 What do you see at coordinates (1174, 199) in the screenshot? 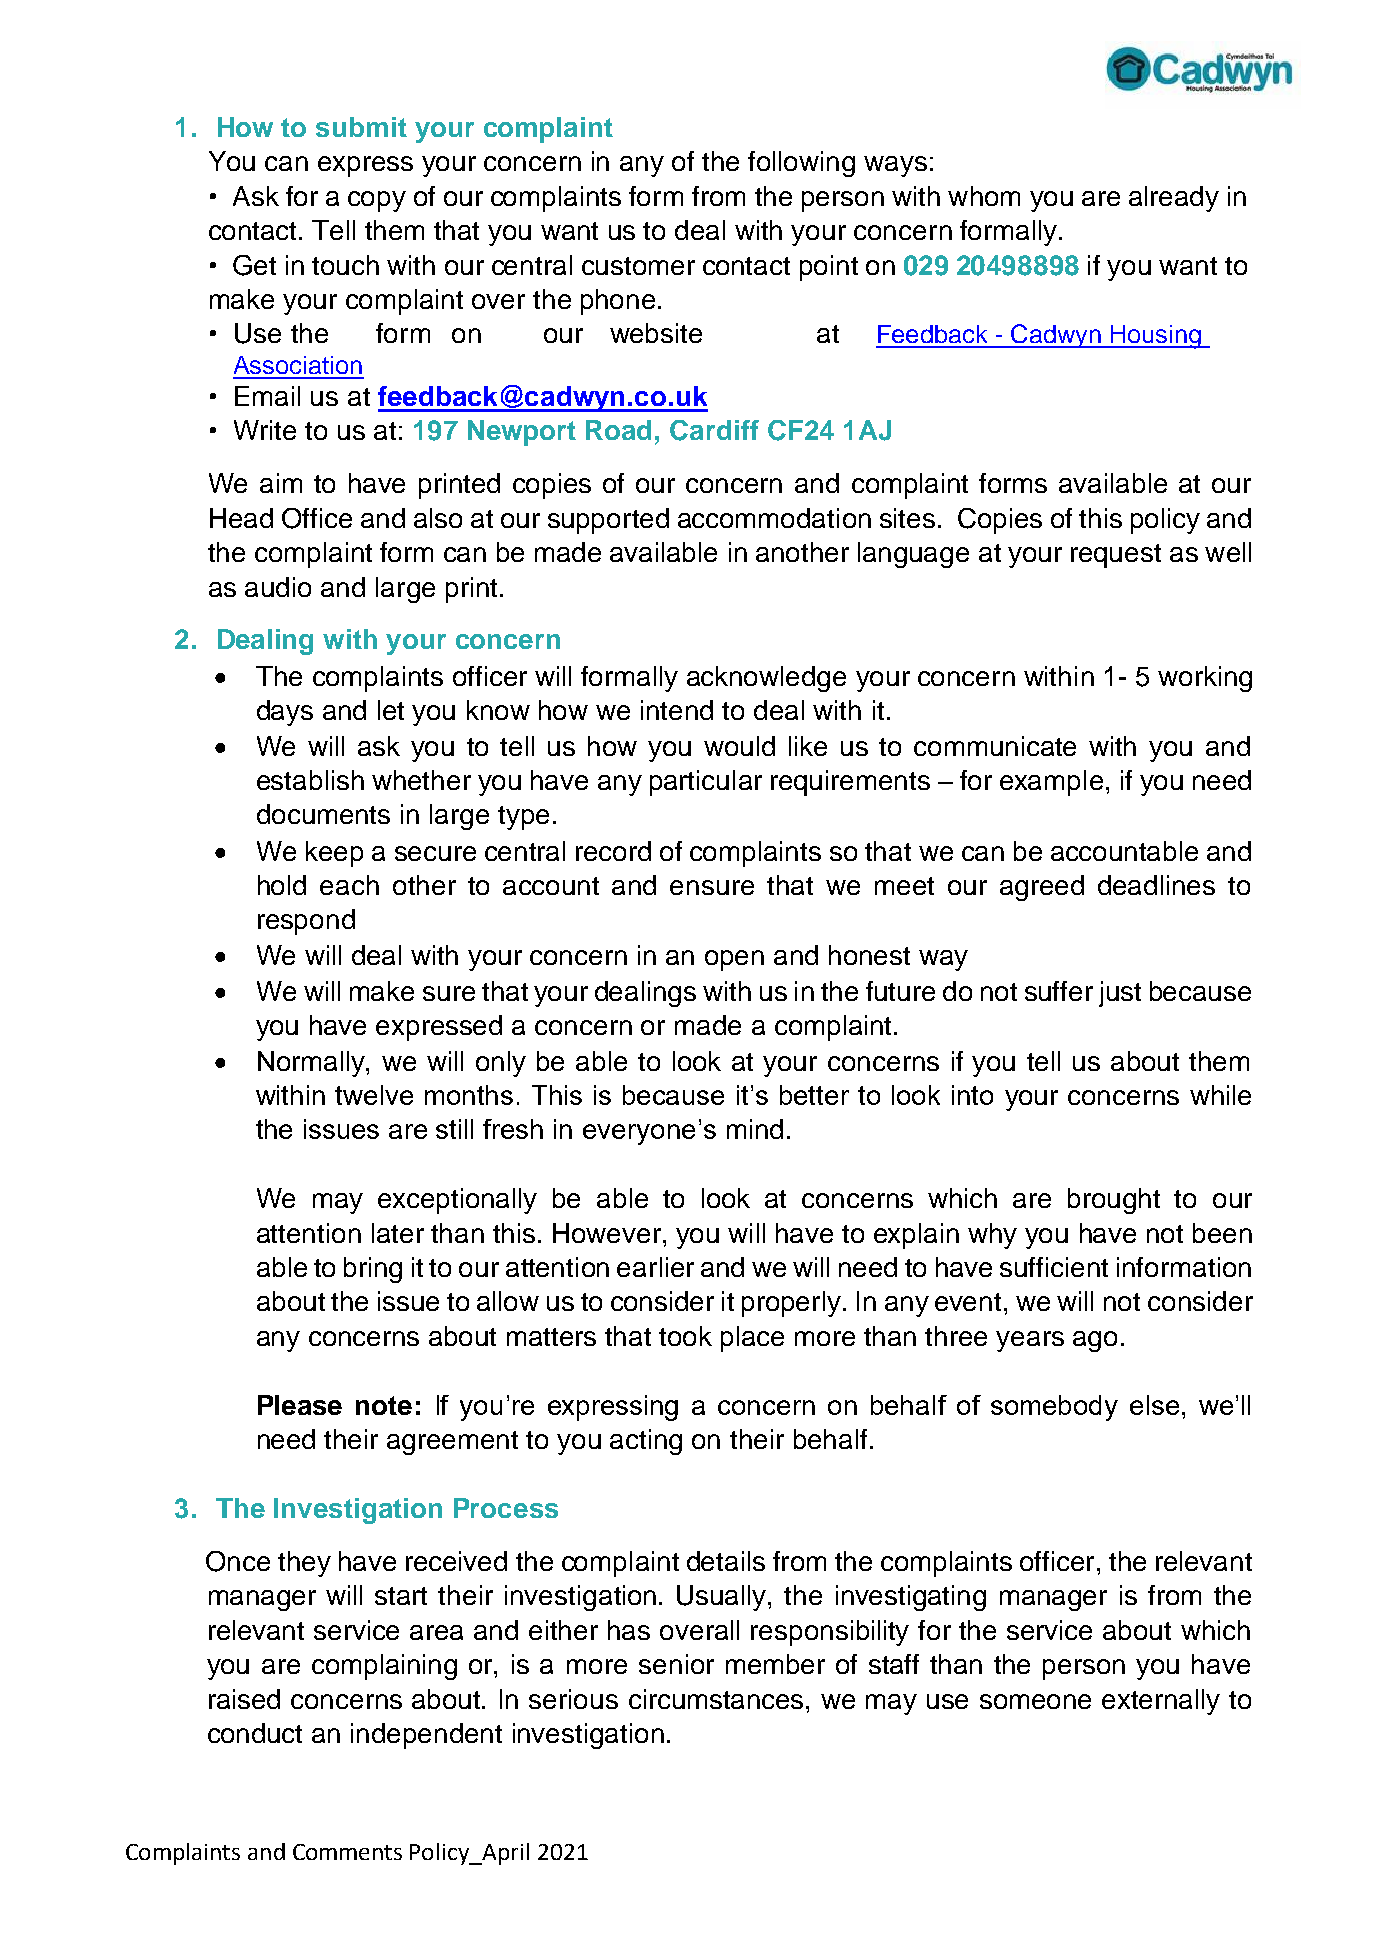
I see `already` at bounding box center [1174, 199].
